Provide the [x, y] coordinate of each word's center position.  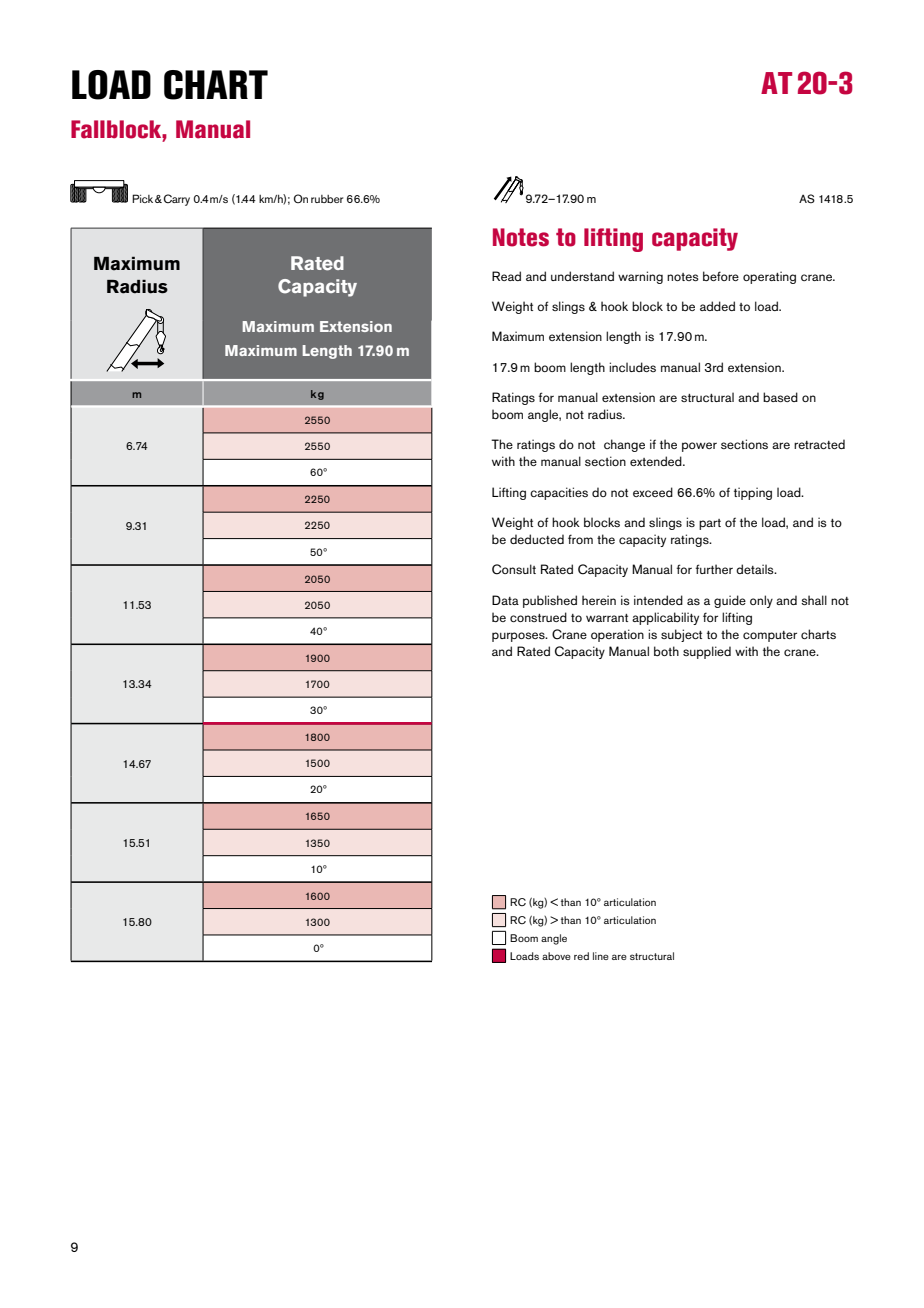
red [581, 956]
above [556, 956]
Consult [514, 569]
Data [505, 600]
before [721, 276]
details [756, 569]
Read [506, 276]
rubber [327, 199]
